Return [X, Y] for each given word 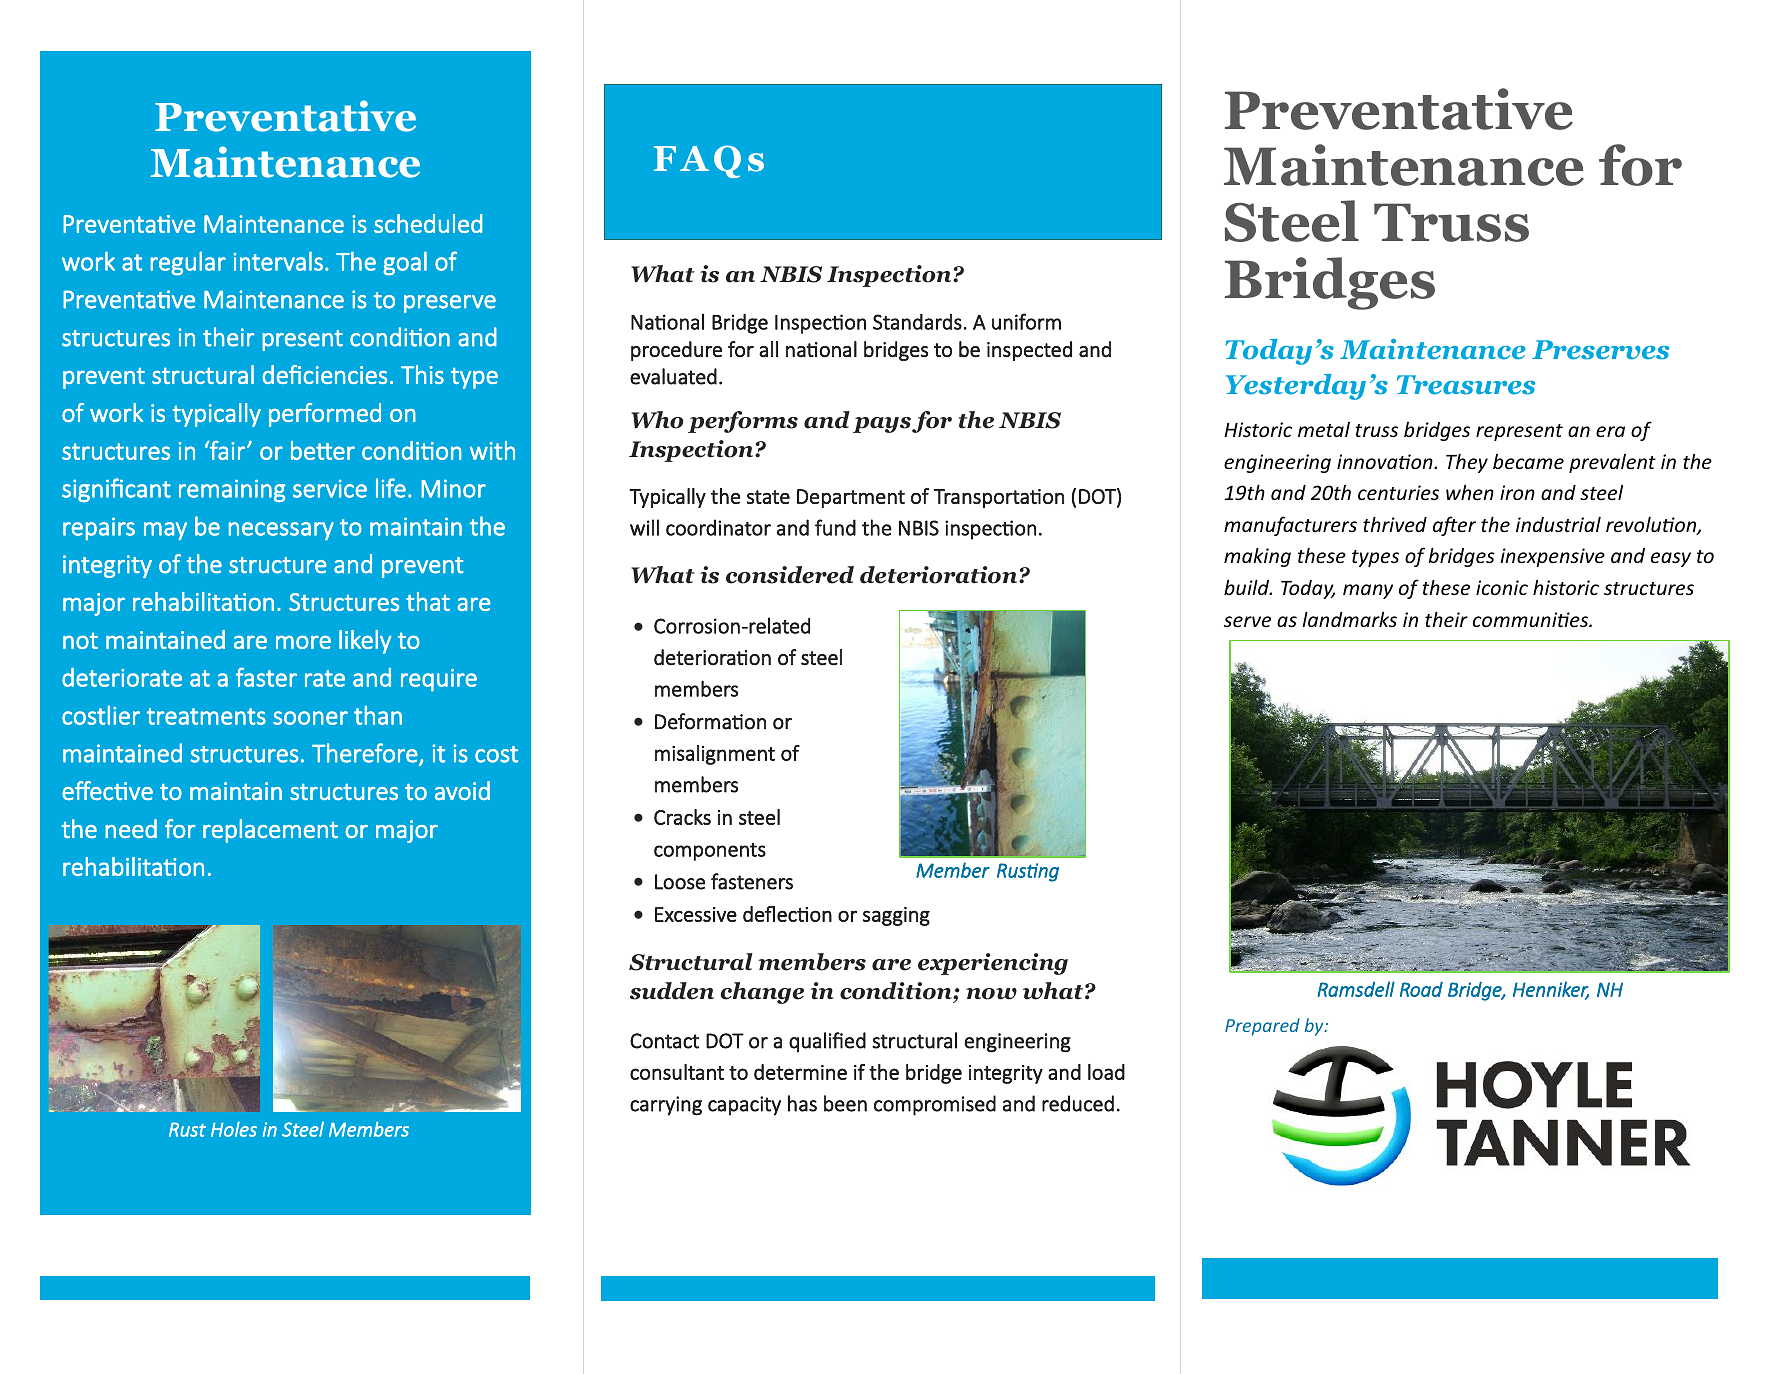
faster [266, 677]
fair [226, 450]
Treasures [1466, 385]
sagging [896, 916]
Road [1421, 989]
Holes [234, 1129]
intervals [278, 261]
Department [851, 498]
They [1467, 463]
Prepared [1262, 1027]
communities [1532, 619]
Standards [917, 322]
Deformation [710, 721]
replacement [270, 831]
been [845, 1103]
